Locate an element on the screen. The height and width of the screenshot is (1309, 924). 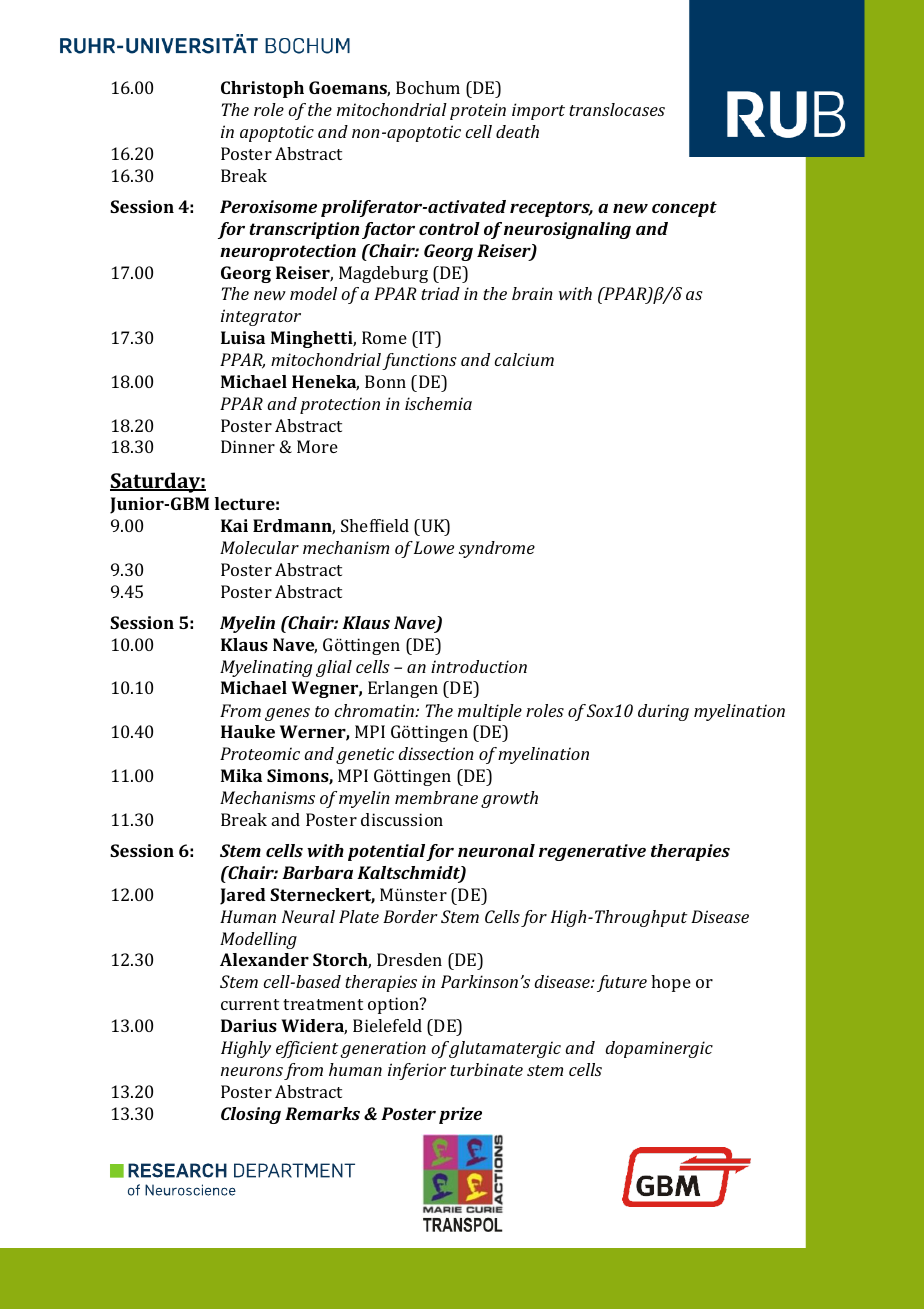
genes is located at coordinates (287, 714).
